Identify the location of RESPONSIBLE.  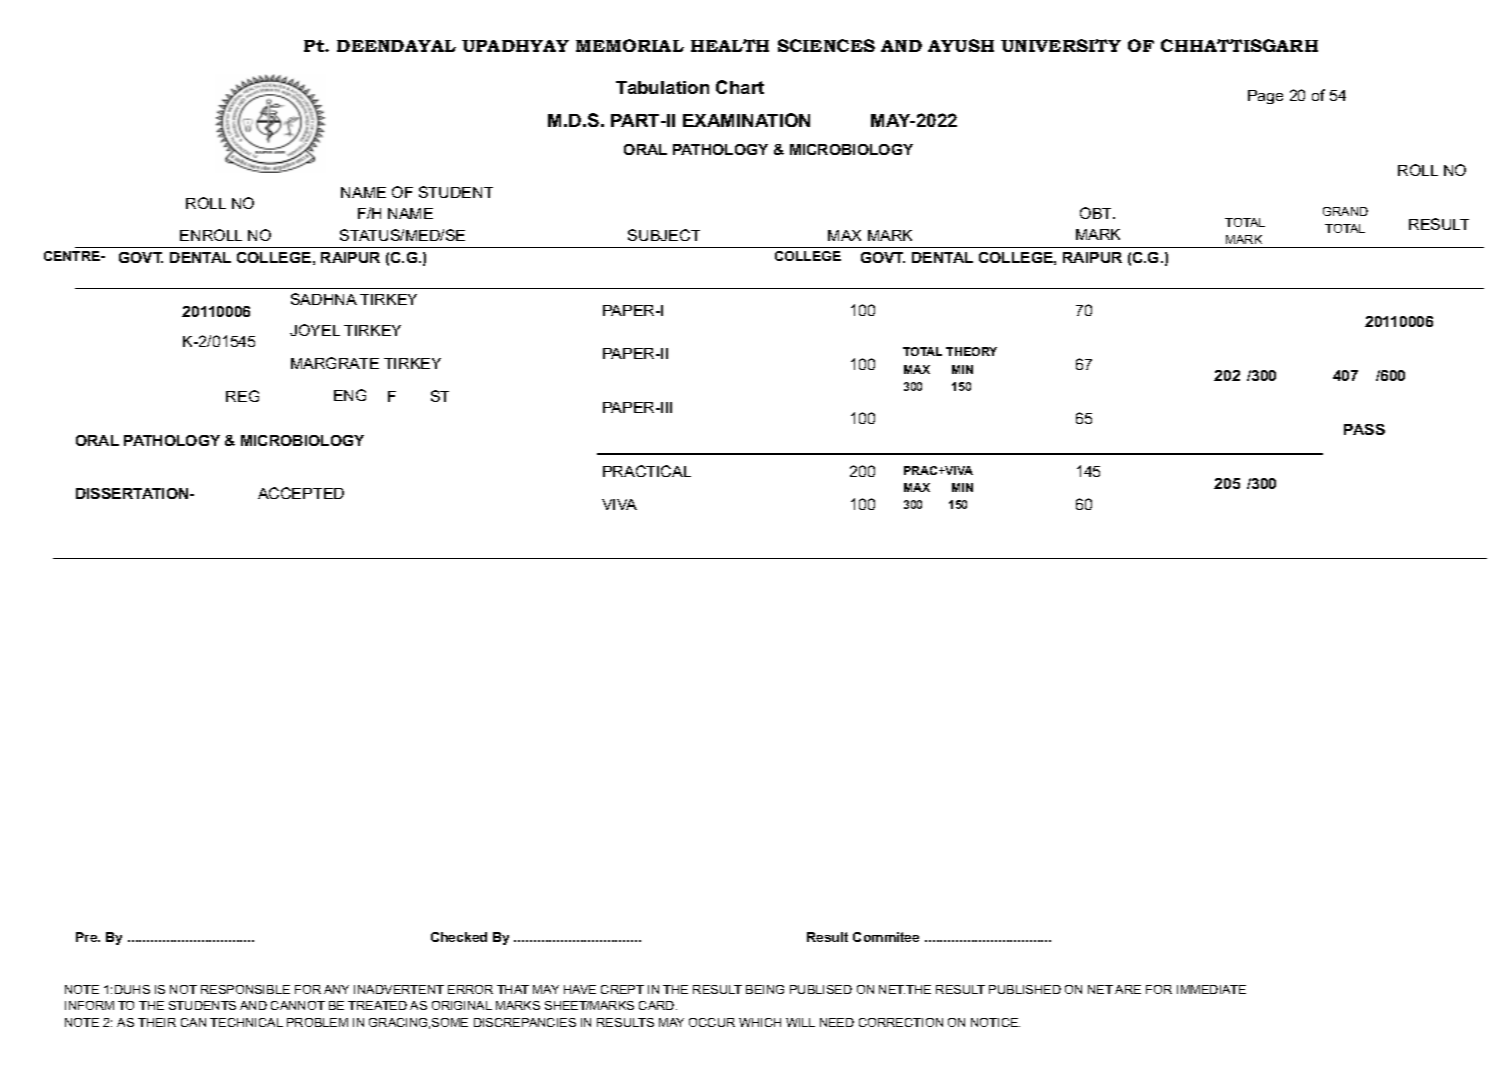
(245, 989).
